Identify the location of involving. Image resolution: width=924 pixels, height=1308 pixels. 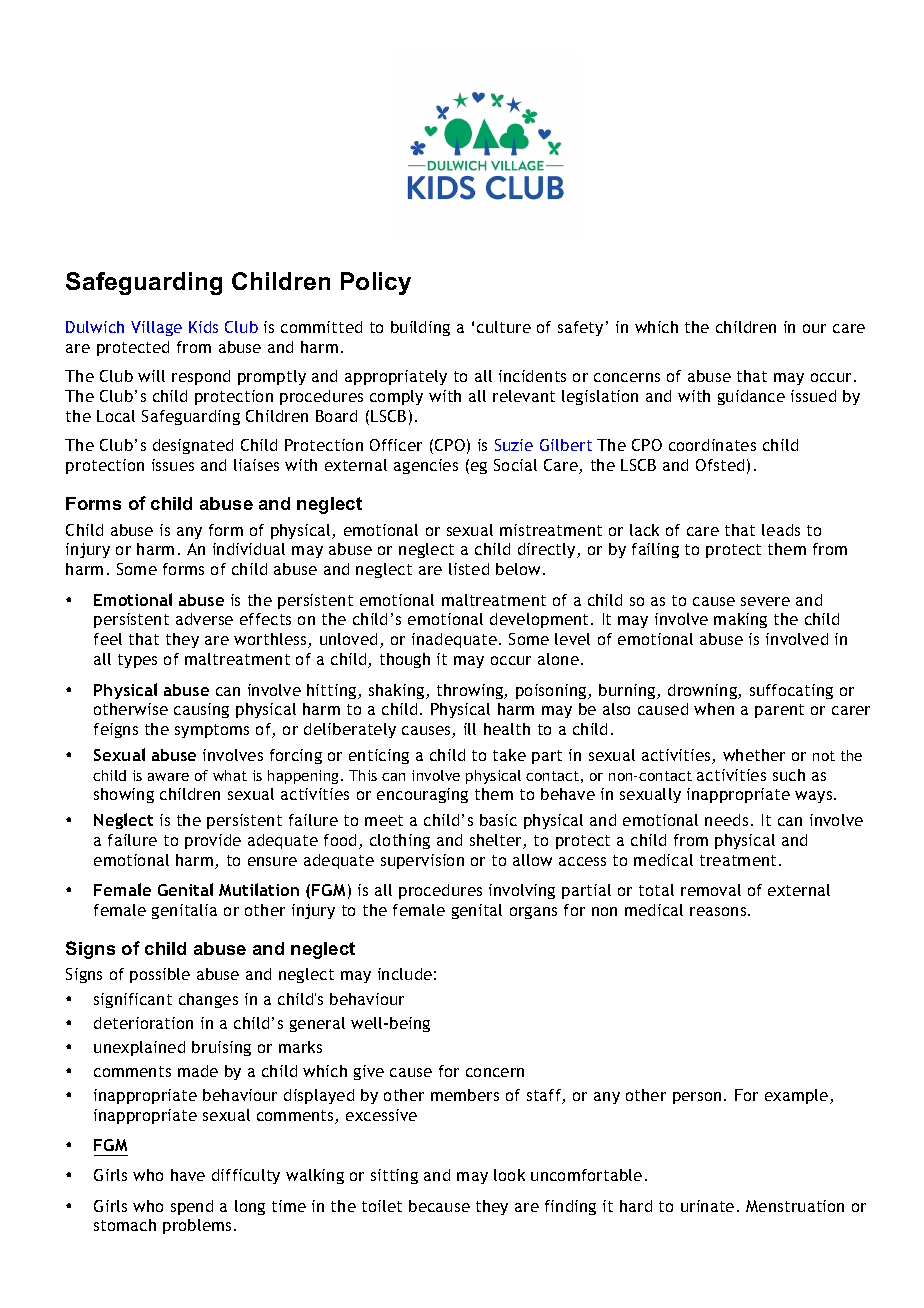
(522, 891).
